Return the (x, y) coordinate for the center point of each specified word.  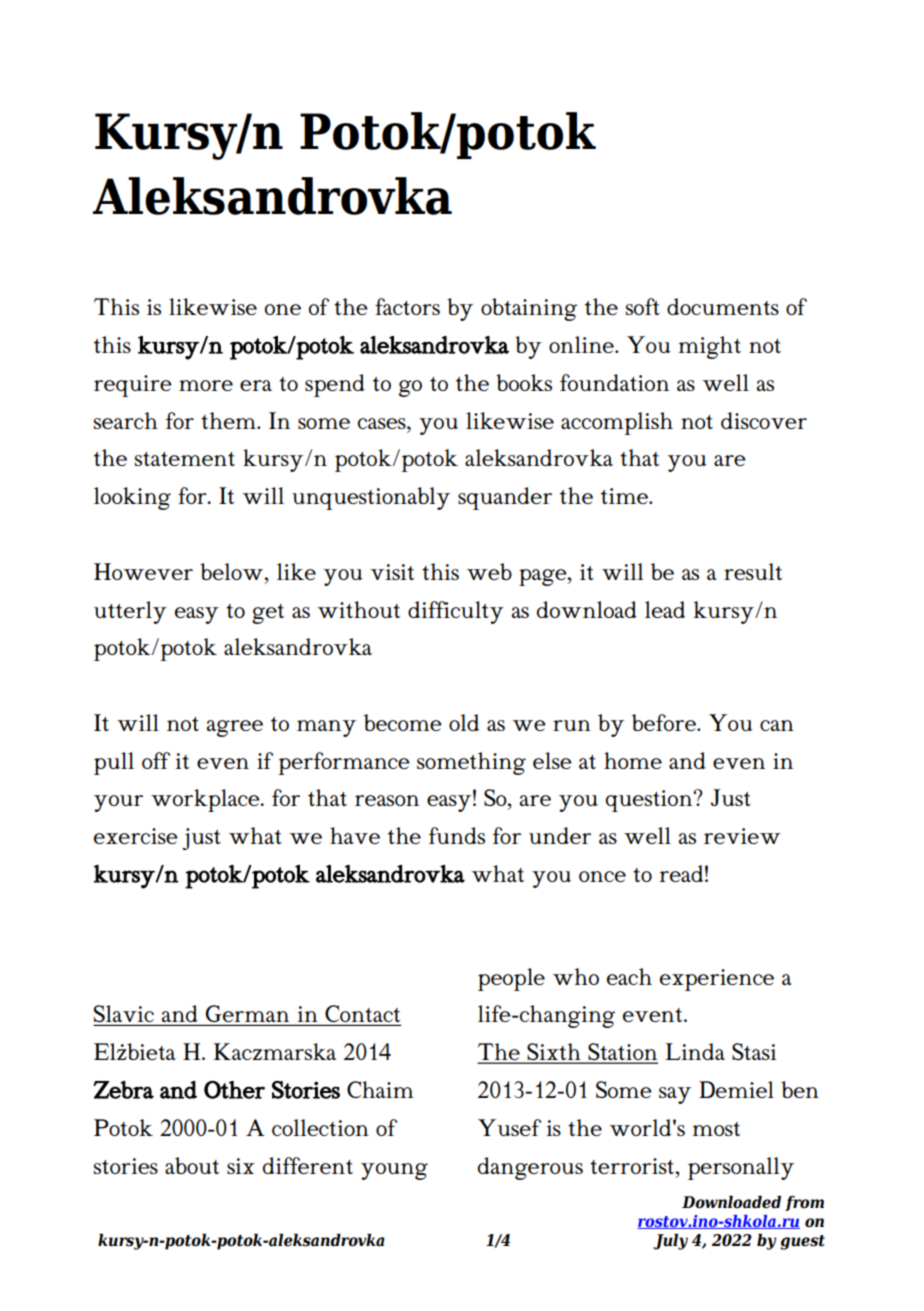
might (709, 347)
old (464, 722)
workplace (206, 800)
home (633, 760)
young (394, 1171)
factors (407, 306)
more (206, 385)
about (192, 1165)
